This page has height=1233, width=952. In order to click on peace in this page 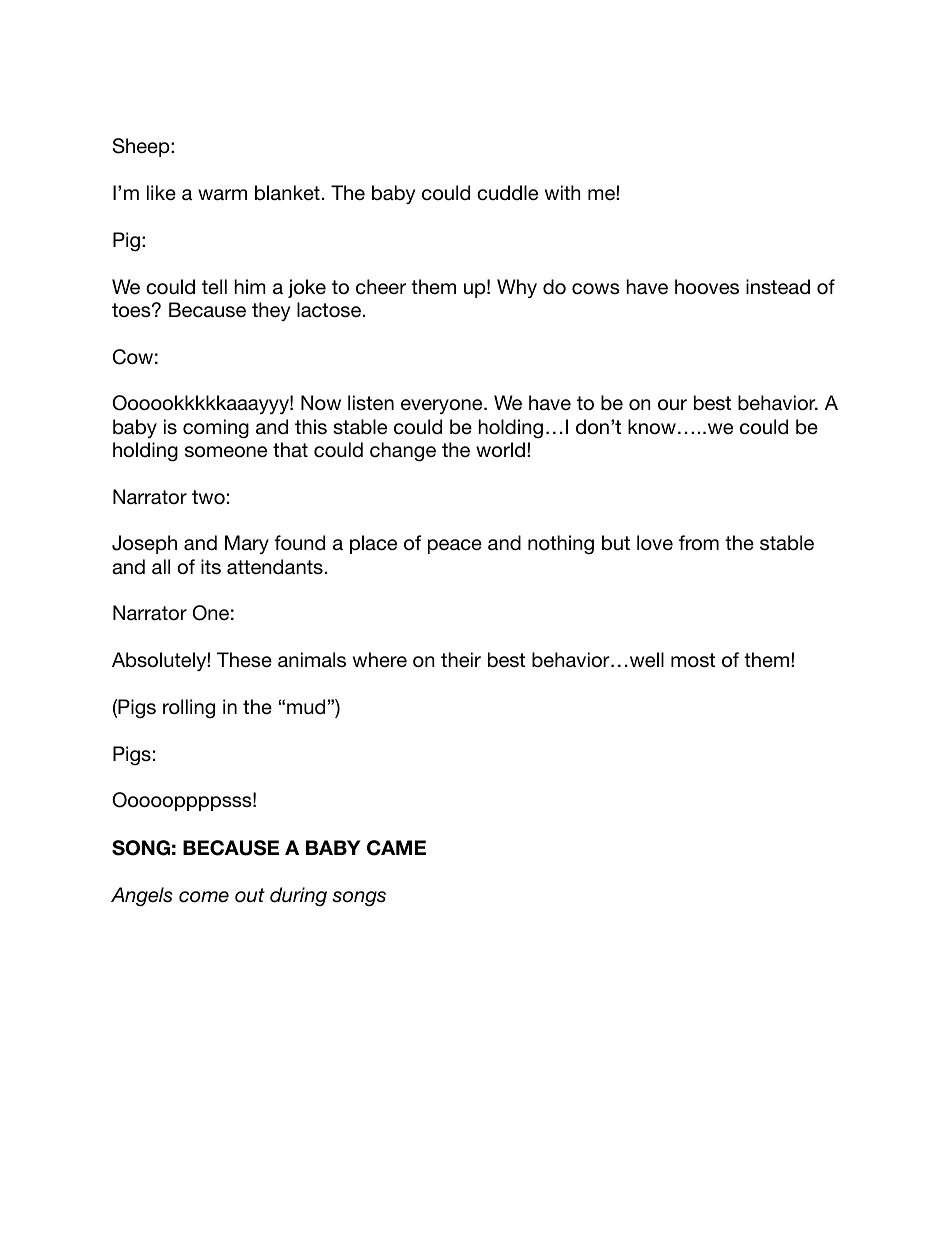, I will do `click(455, 546)`.
